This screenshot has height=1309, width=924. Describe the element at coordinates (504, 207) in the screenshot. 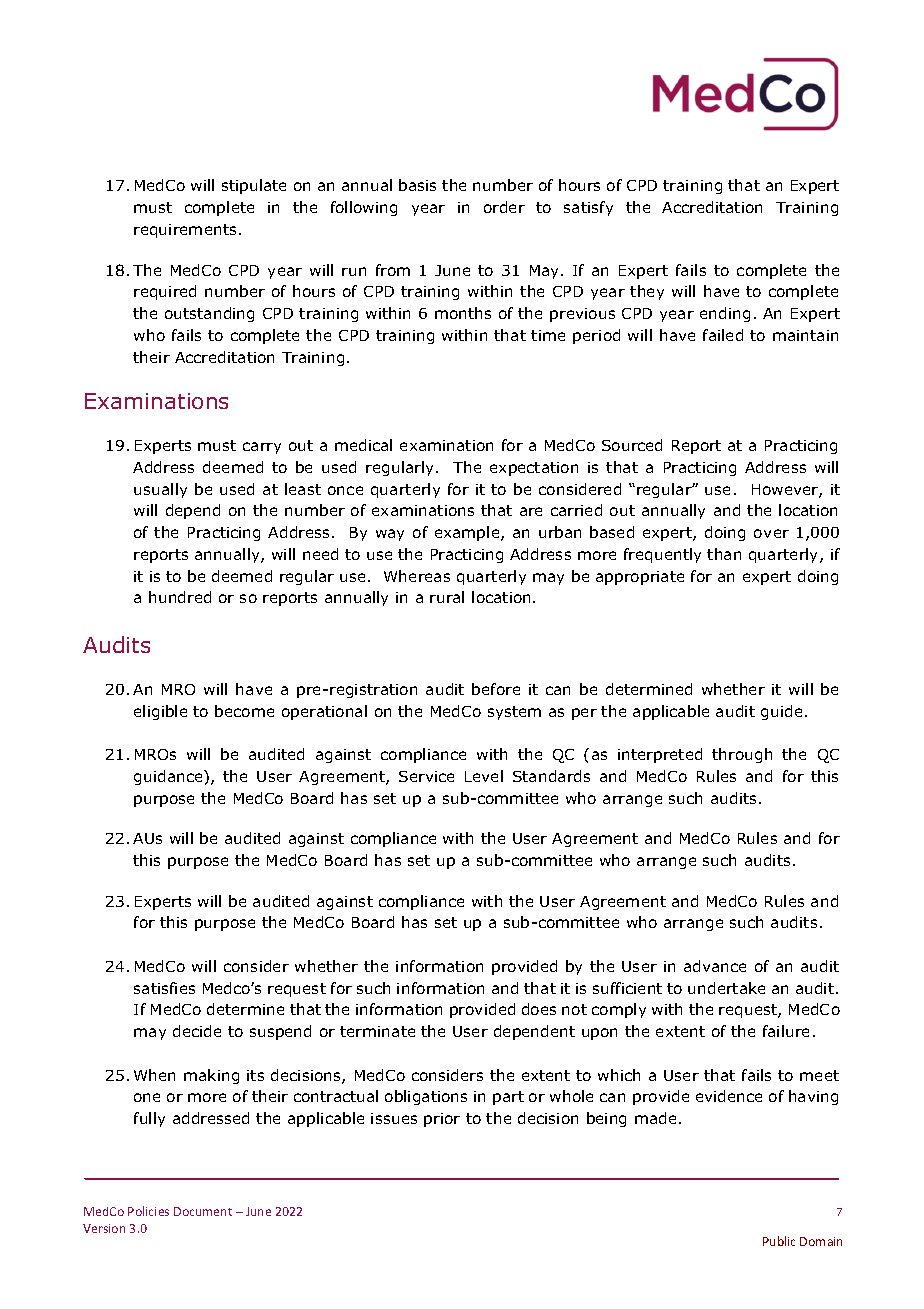

I see `order` at that location.
